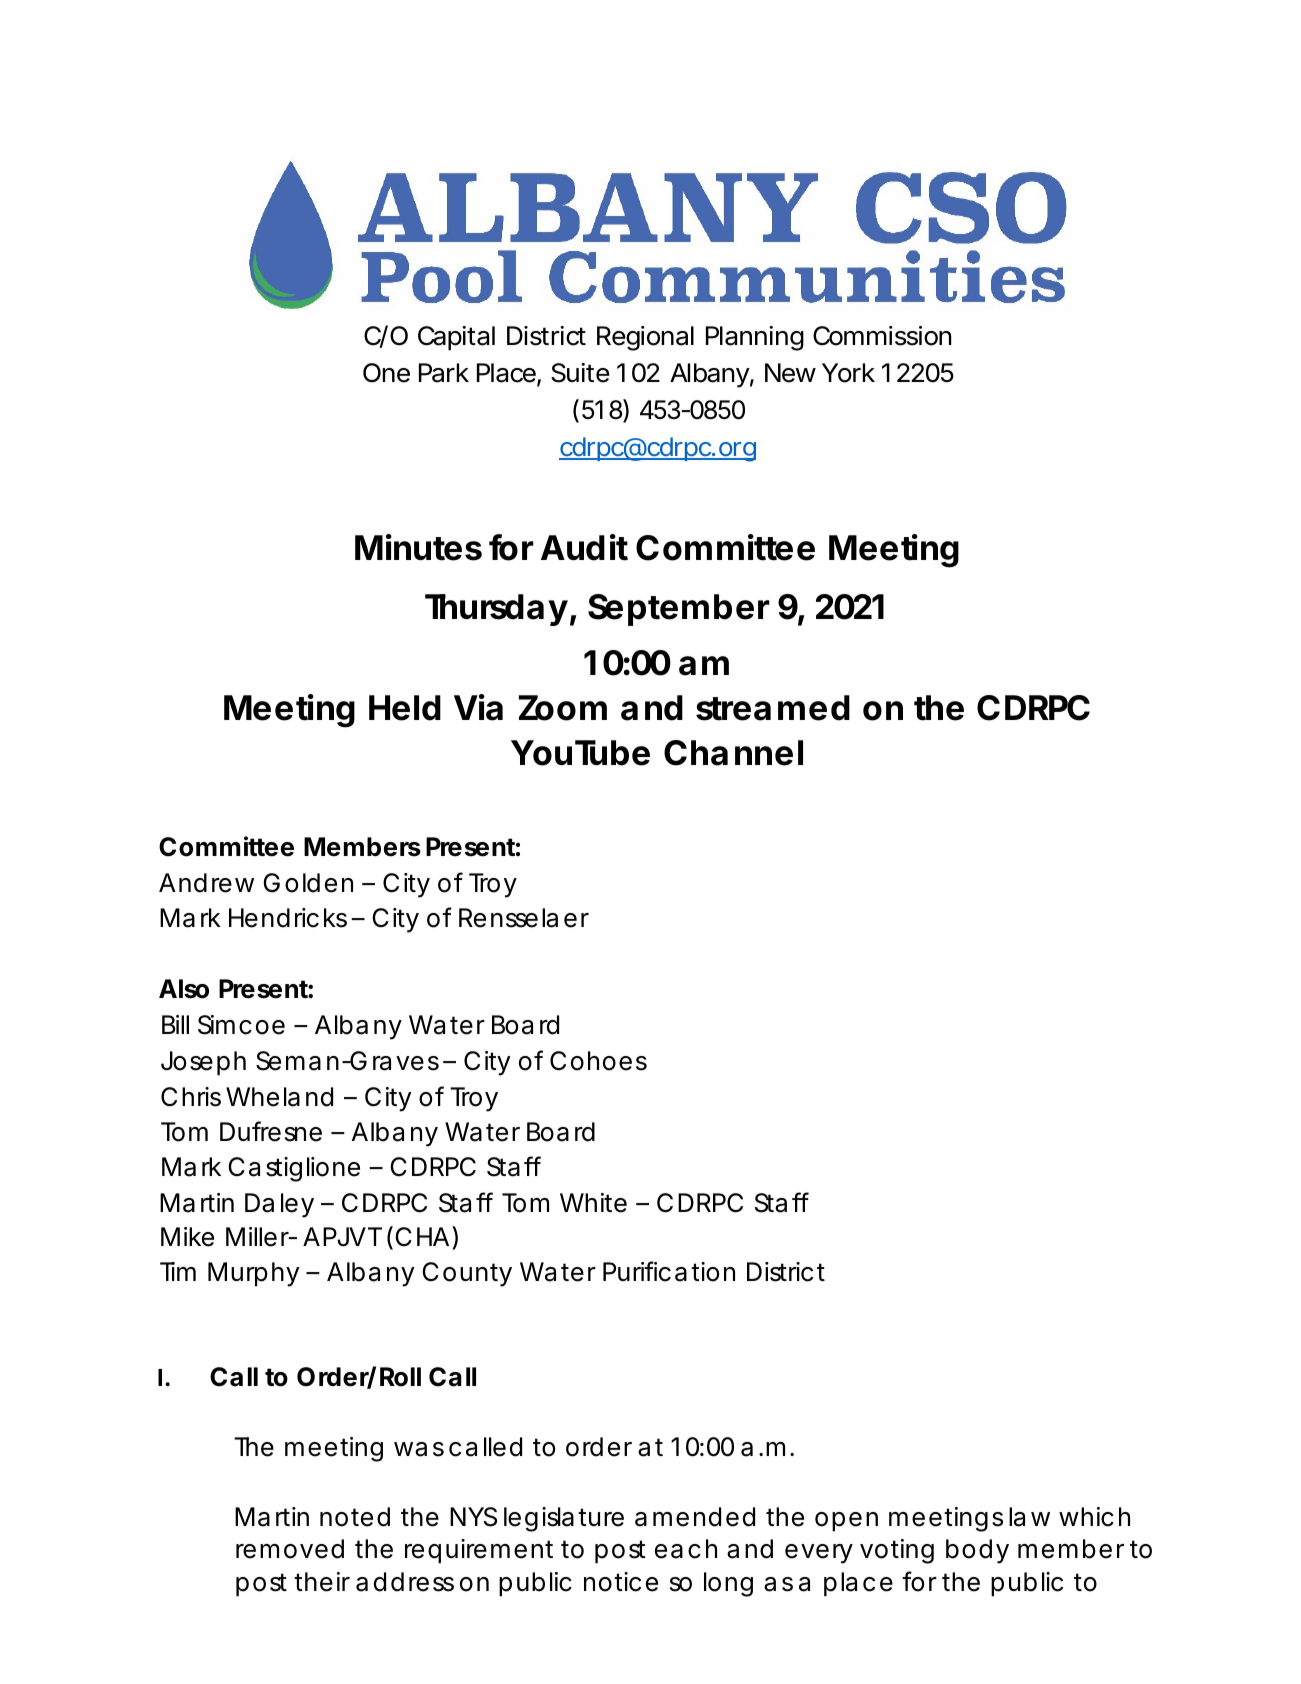 The width and height of the screenshot is (1301, 1684). What do you see at coordinates (206, 883) in the screenshot?
I see `Andrew` at bounding box center [206, 883].
